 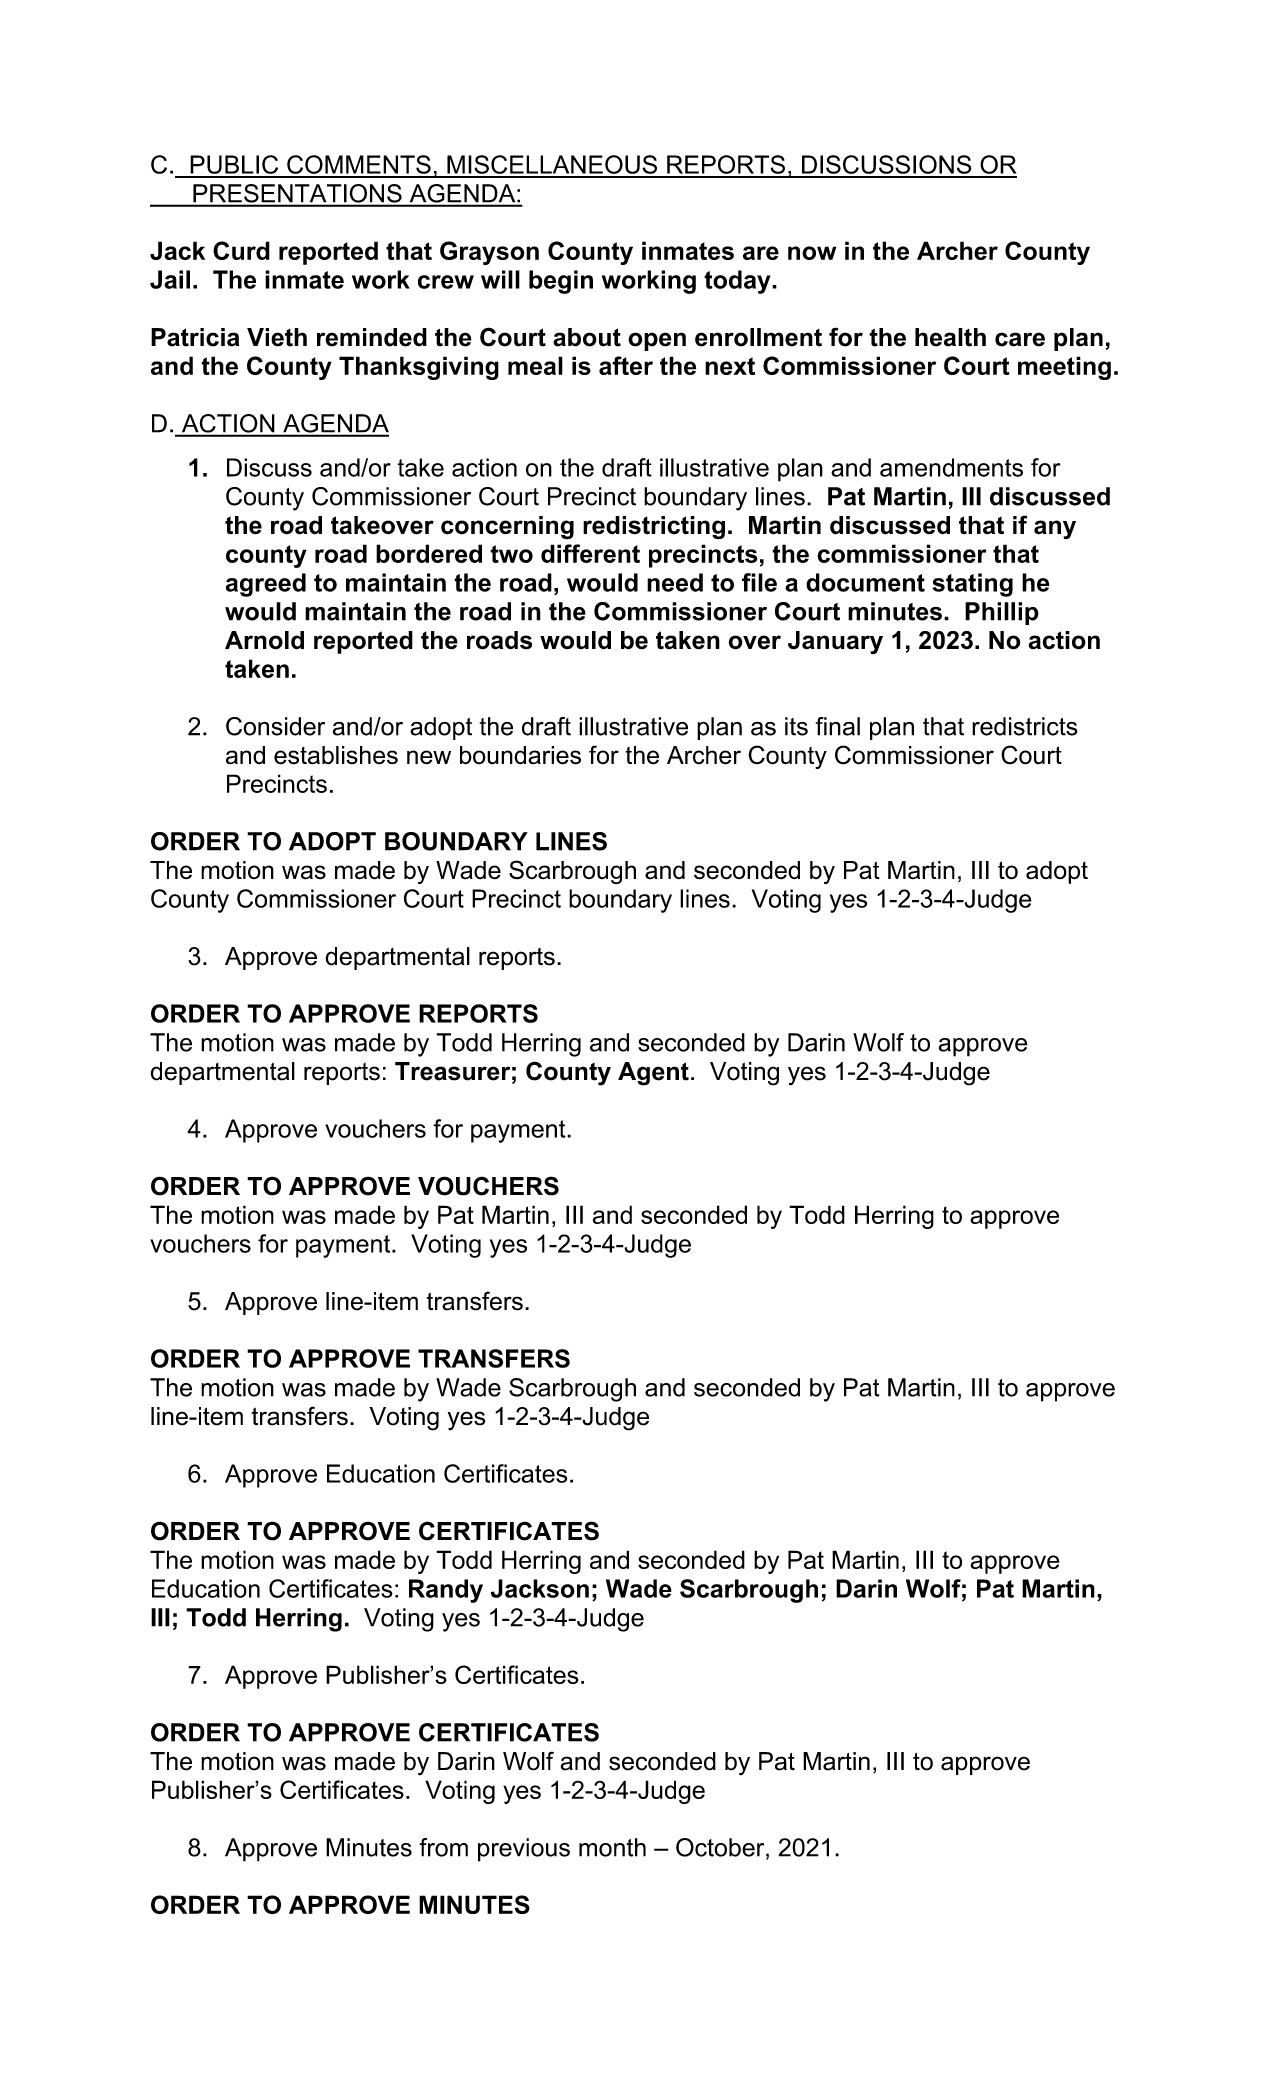 I want to click on month, so click(x=612, y=1847).
